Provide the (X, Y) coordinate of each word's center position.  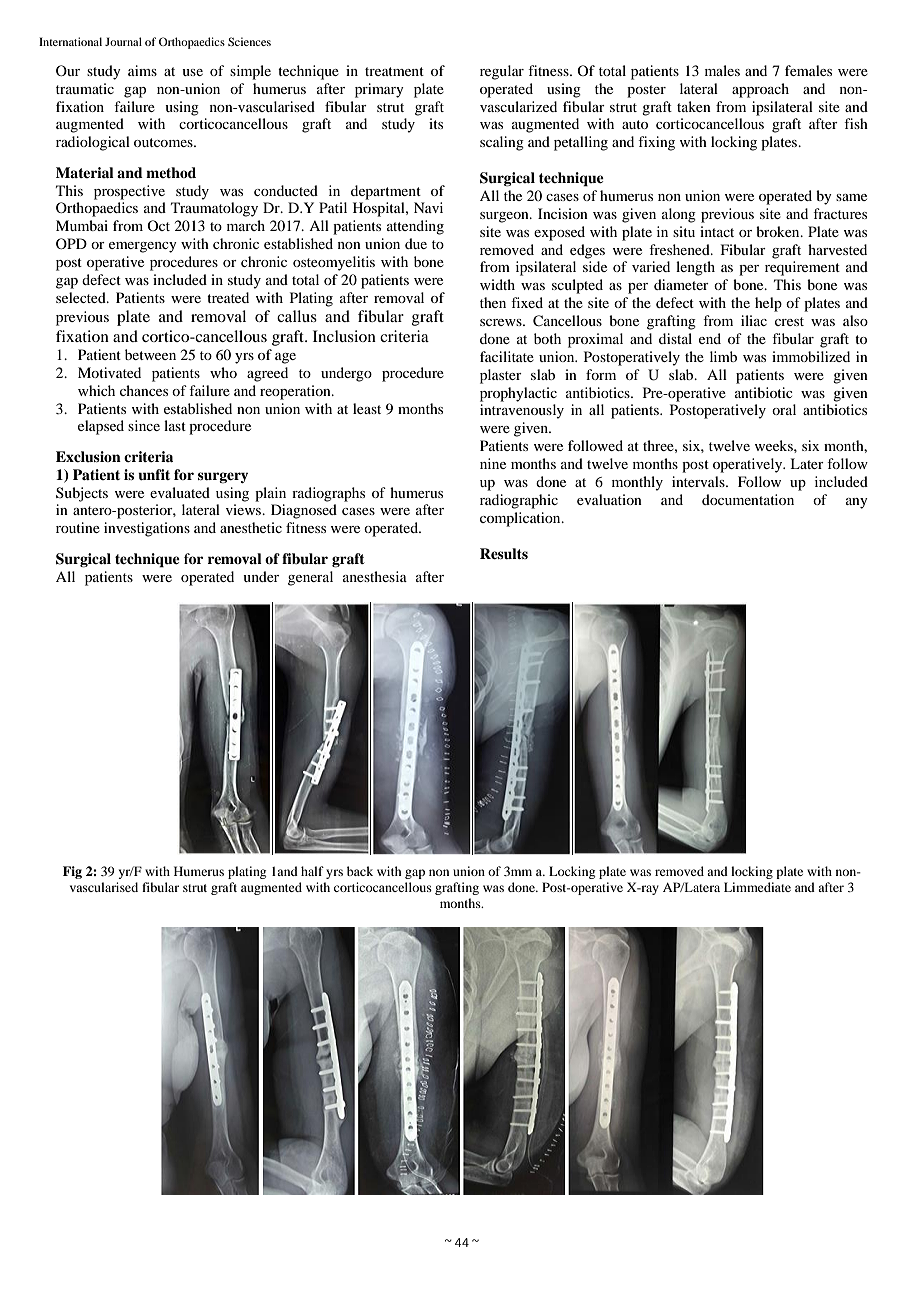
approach (760, 90)
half (312, 871)
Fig (72, 872)
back (360, 871)
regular (502, 72)
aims (142, 70)
